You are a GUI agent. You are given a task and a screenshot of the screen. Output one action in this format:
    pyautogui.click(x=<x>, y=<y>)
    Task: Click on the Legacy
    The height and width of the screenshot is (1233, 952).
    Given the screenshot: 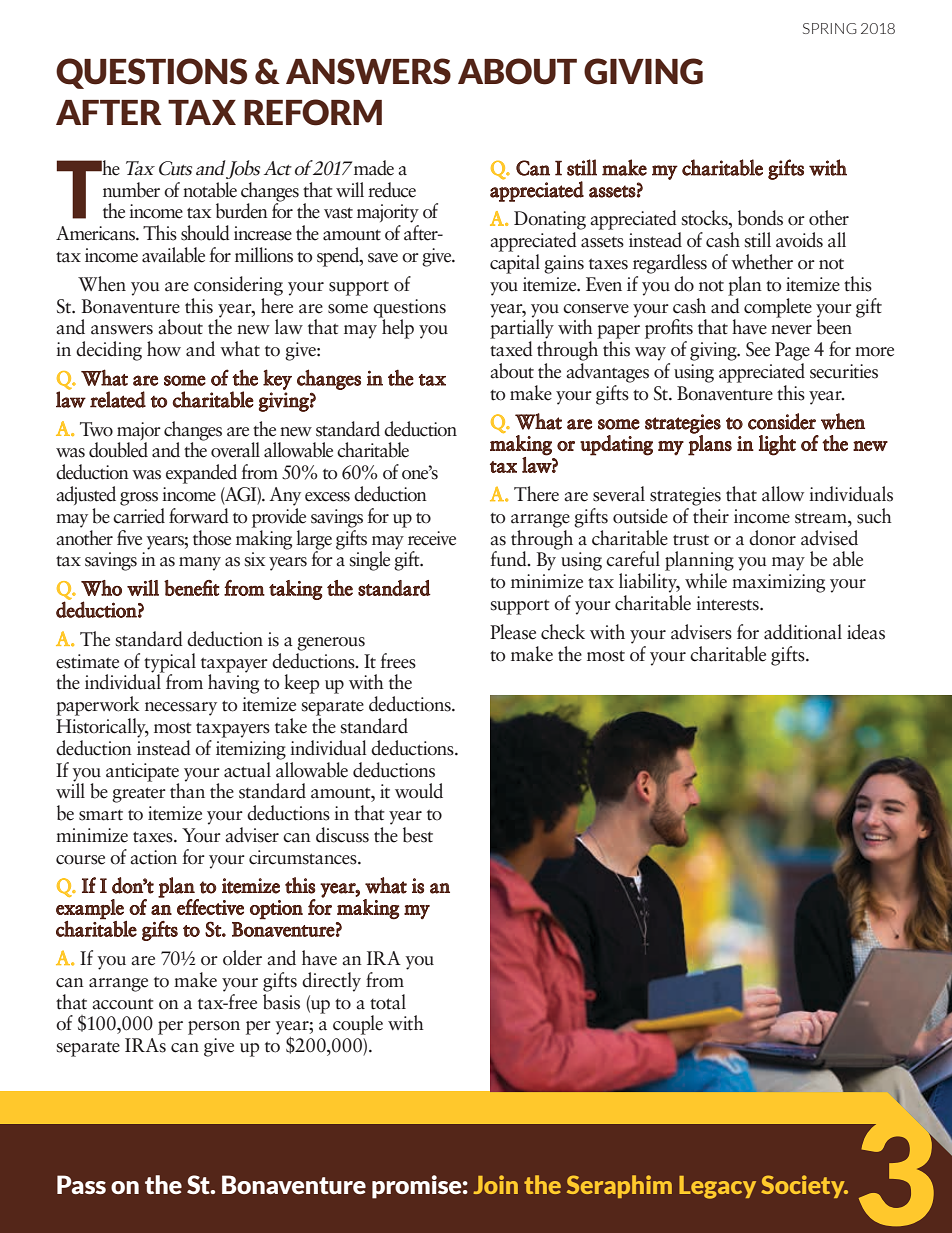 What is the action you would take?
    pyautogui.click(x=717, y=1187)
